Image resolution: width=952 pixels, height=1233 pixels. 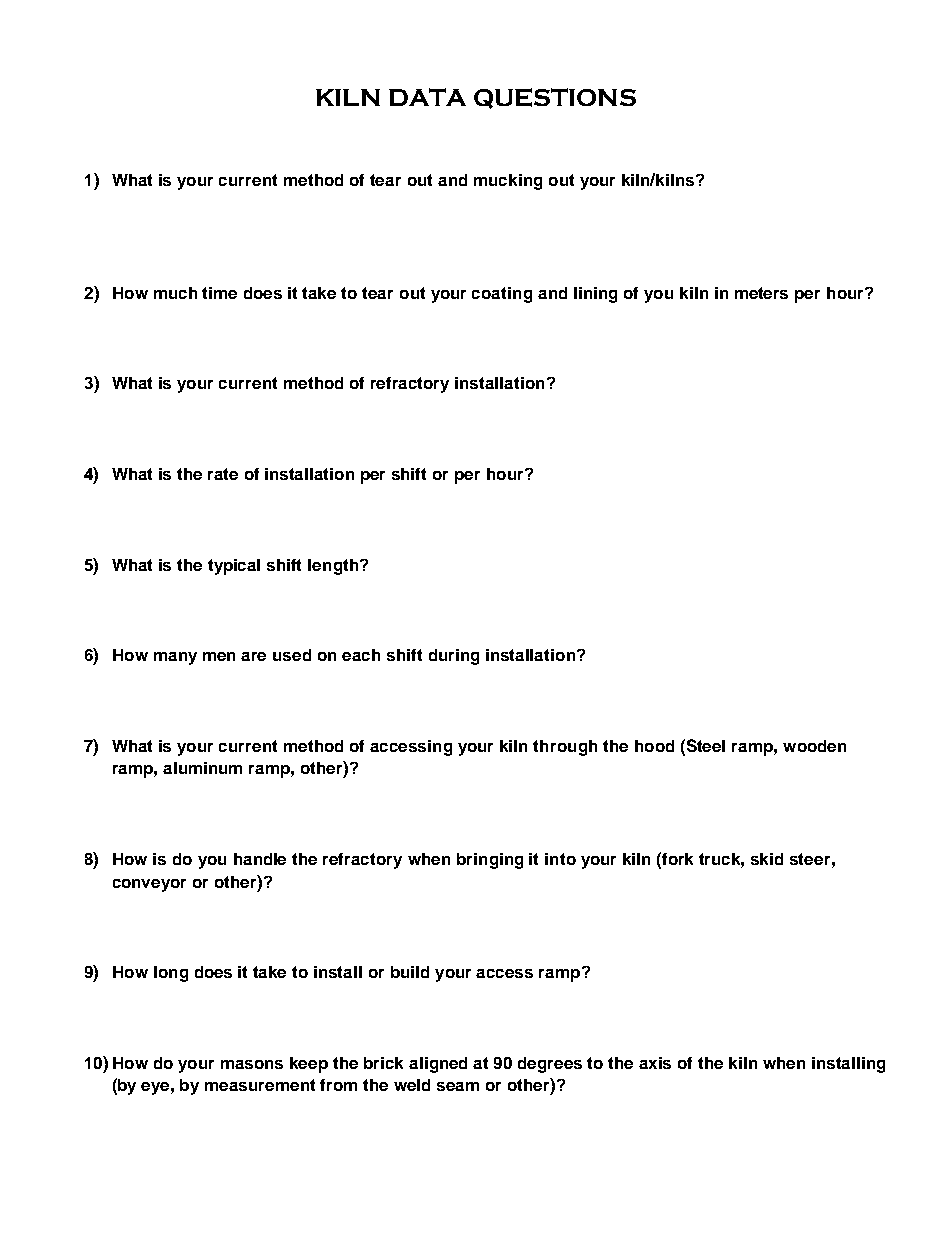 What do you see at coordinates (761, 293) in the screenshot?
I see `meters` at bounding box center [761, 293].
